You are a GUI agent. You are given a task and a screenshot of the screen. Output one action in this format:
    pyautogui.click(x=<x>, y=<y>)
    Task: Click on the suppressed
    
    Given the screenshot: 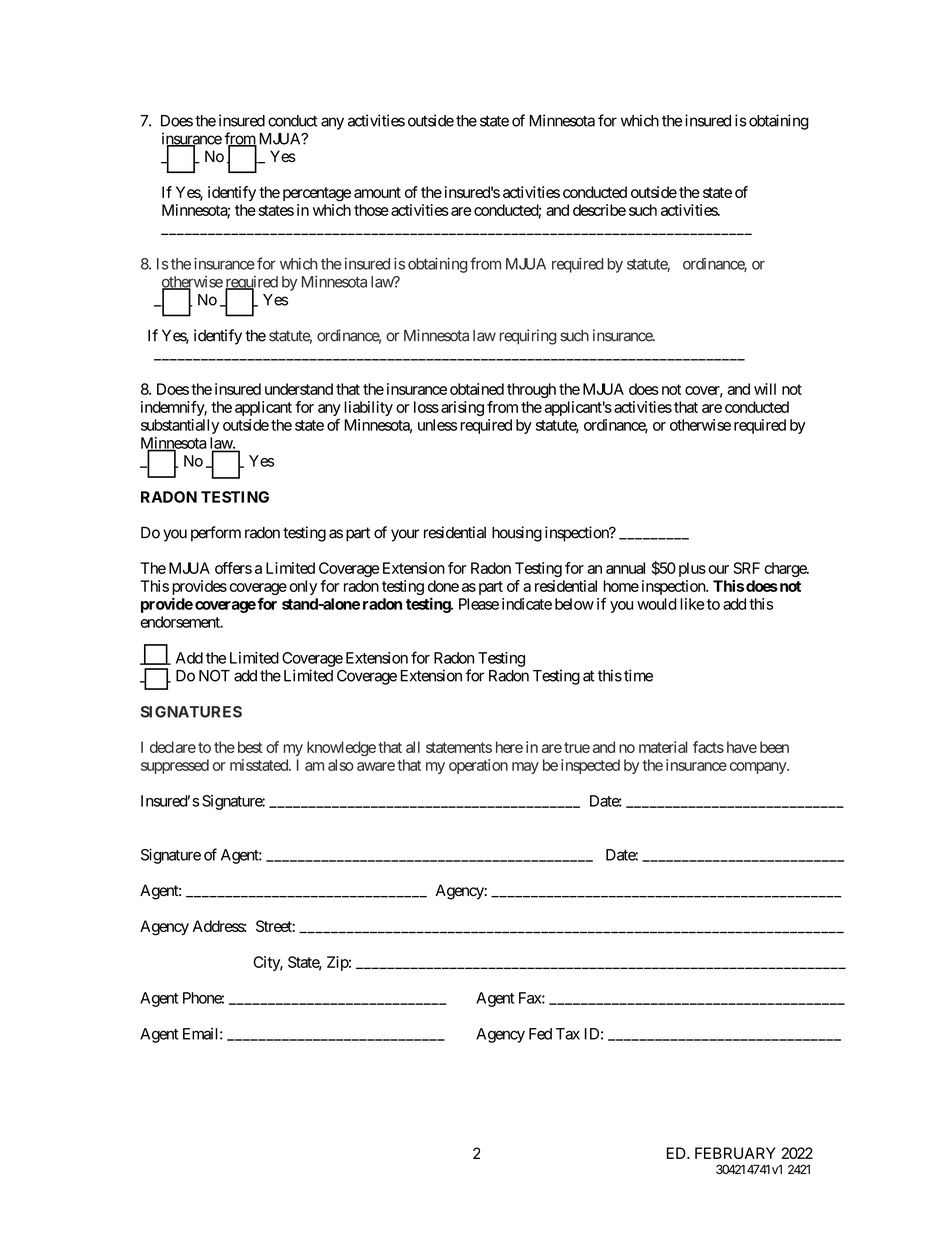 What is the action you would take?
    pyautogui.click(x=175, y=766)
